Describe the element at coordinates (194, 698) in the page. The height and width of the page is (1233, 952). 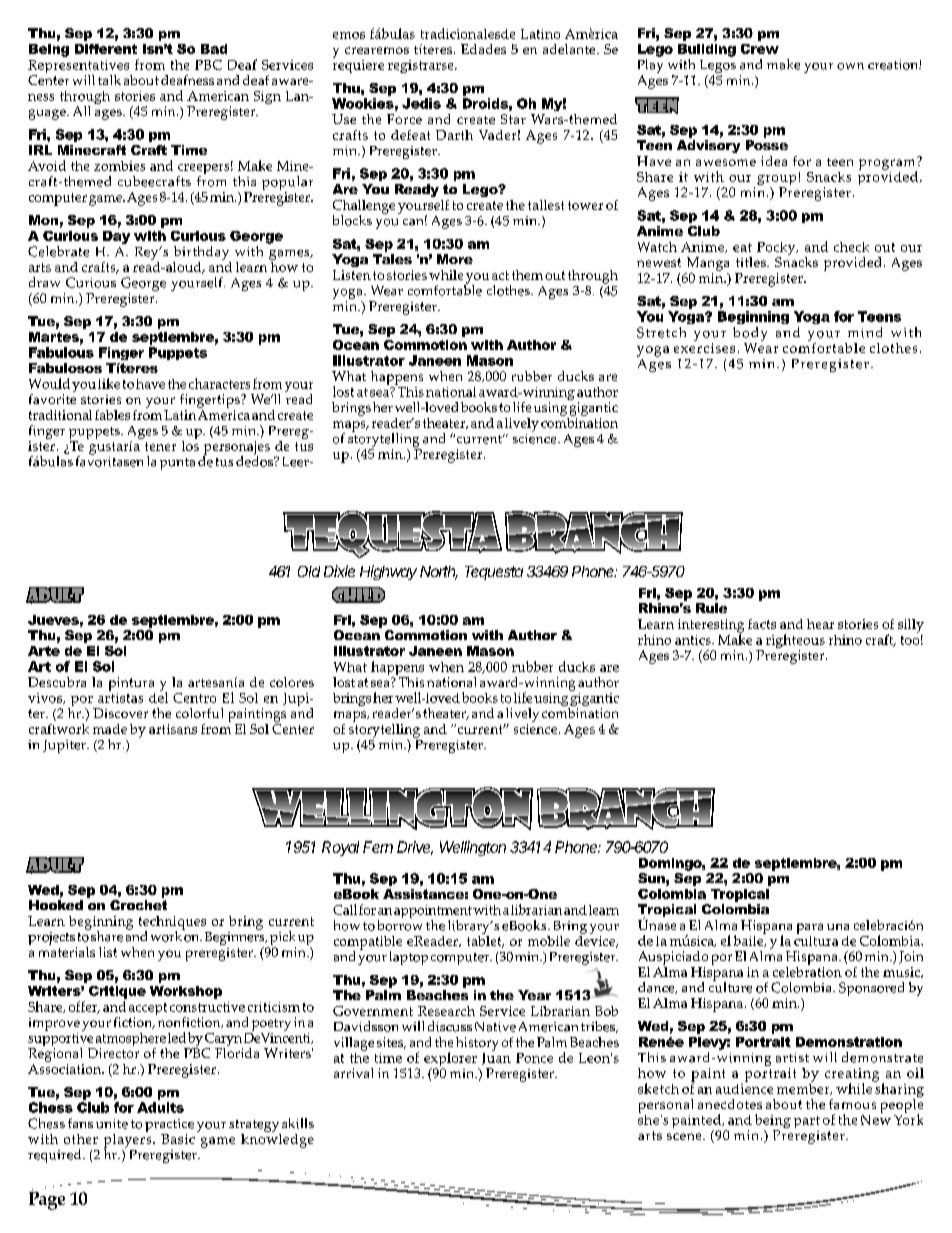
I see `Centro` at that location.
